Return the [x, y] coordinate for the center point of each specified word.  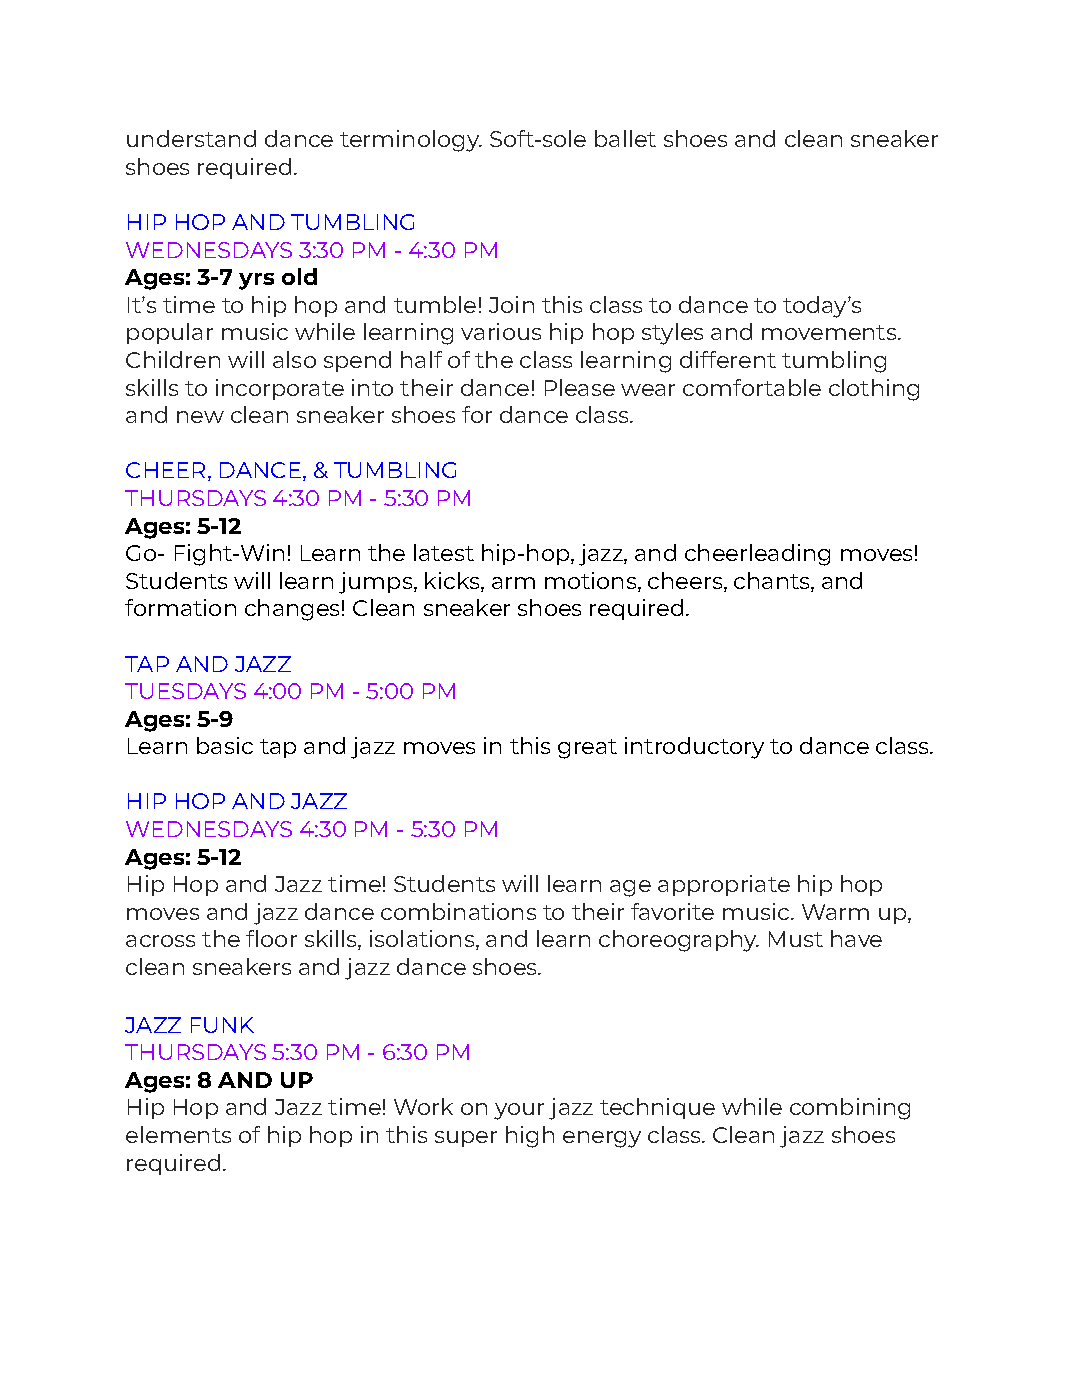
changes [292, 610]
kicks [453, 580]
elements [178, 1134]
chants [773, 580]
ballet [625, 138]
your [519, 1111]
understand [191, 138]
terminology [410, 141]
